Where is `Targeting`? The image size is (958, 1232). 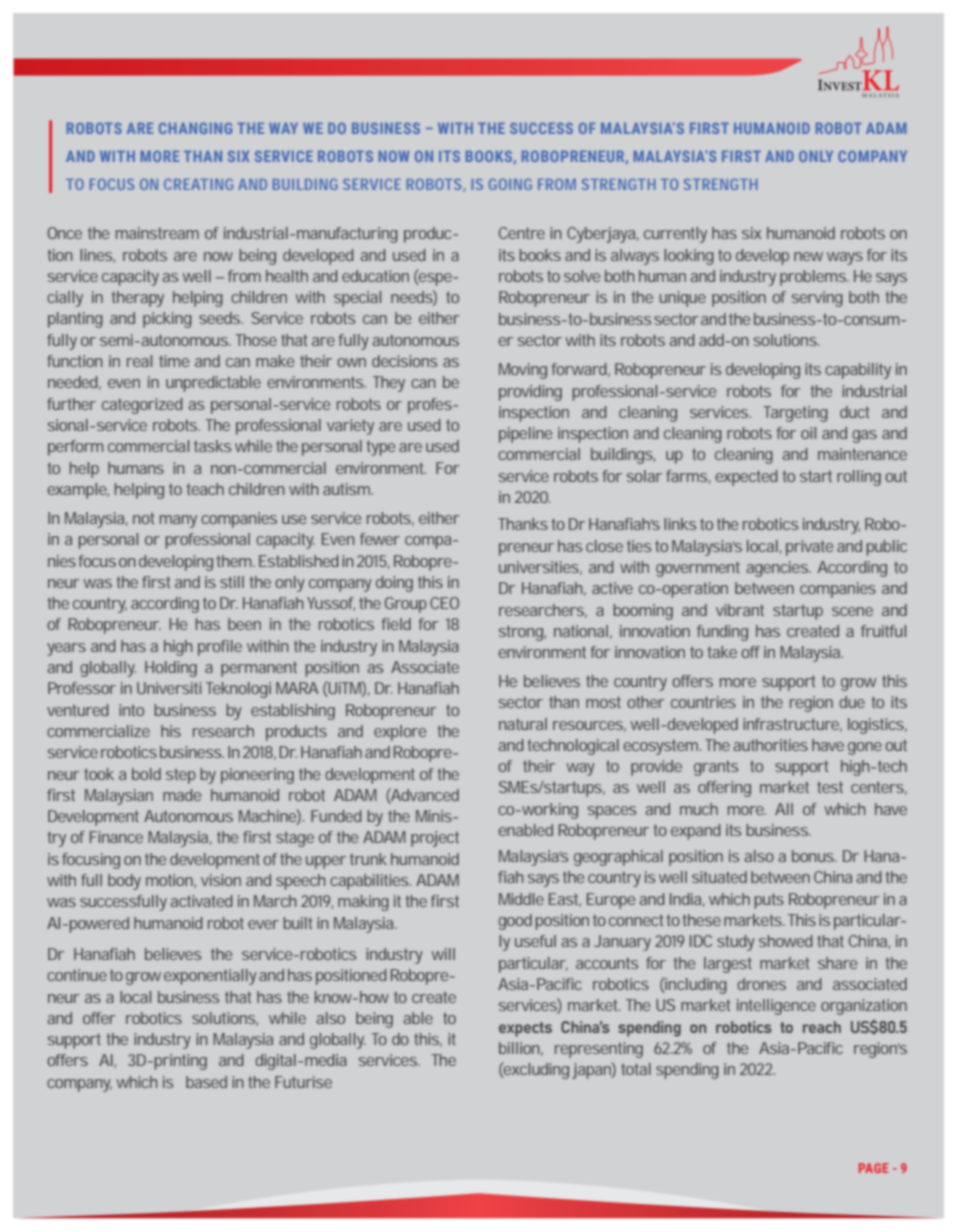 Targeting is located at coordinates (795, 414).
